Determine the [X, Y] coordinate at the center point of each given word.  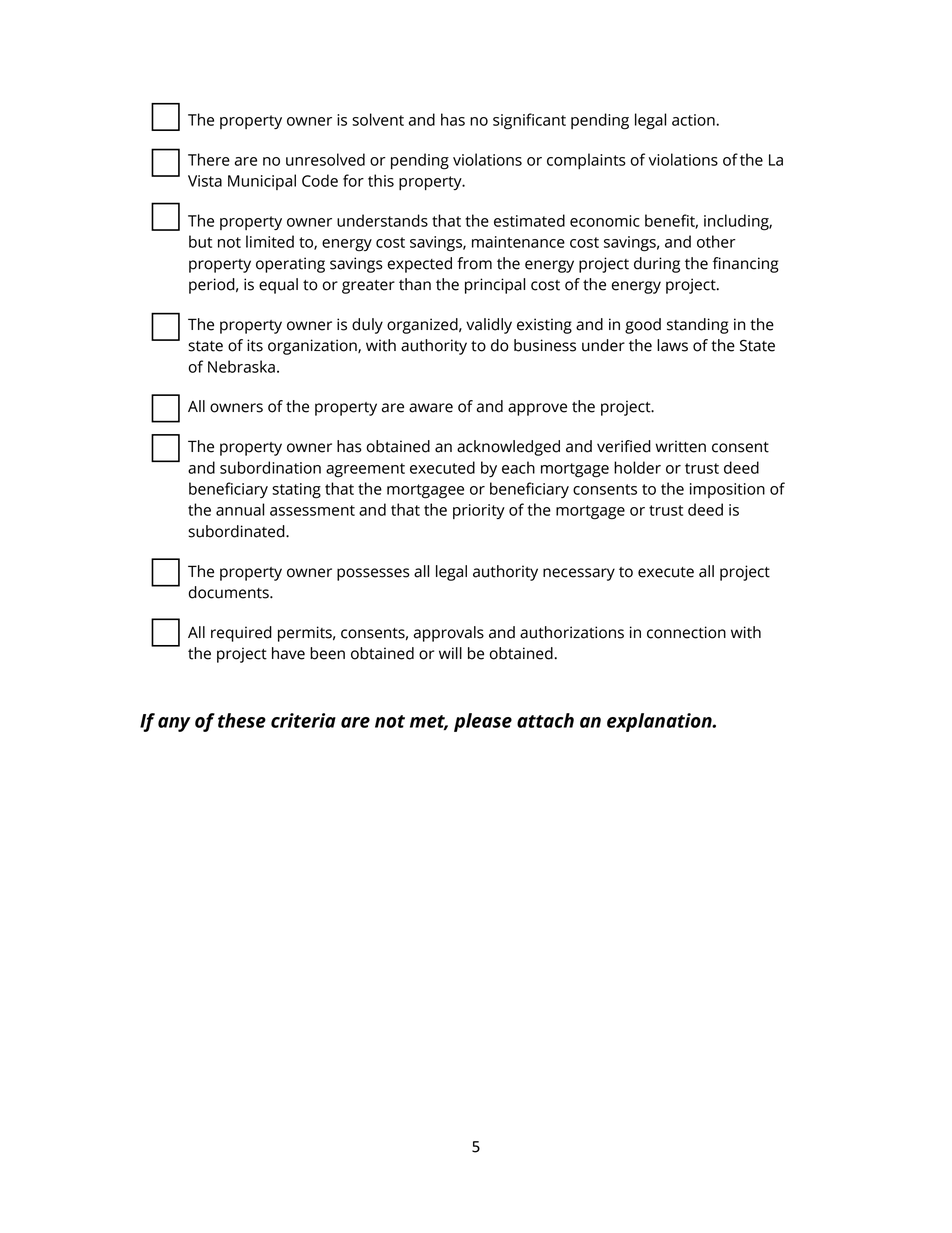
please [483, 722]
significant [529, 121]
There [209, 159]
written [680, 446]
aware [431, 408]
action [694, 120]
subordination [270, 467]
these [242, 720]
